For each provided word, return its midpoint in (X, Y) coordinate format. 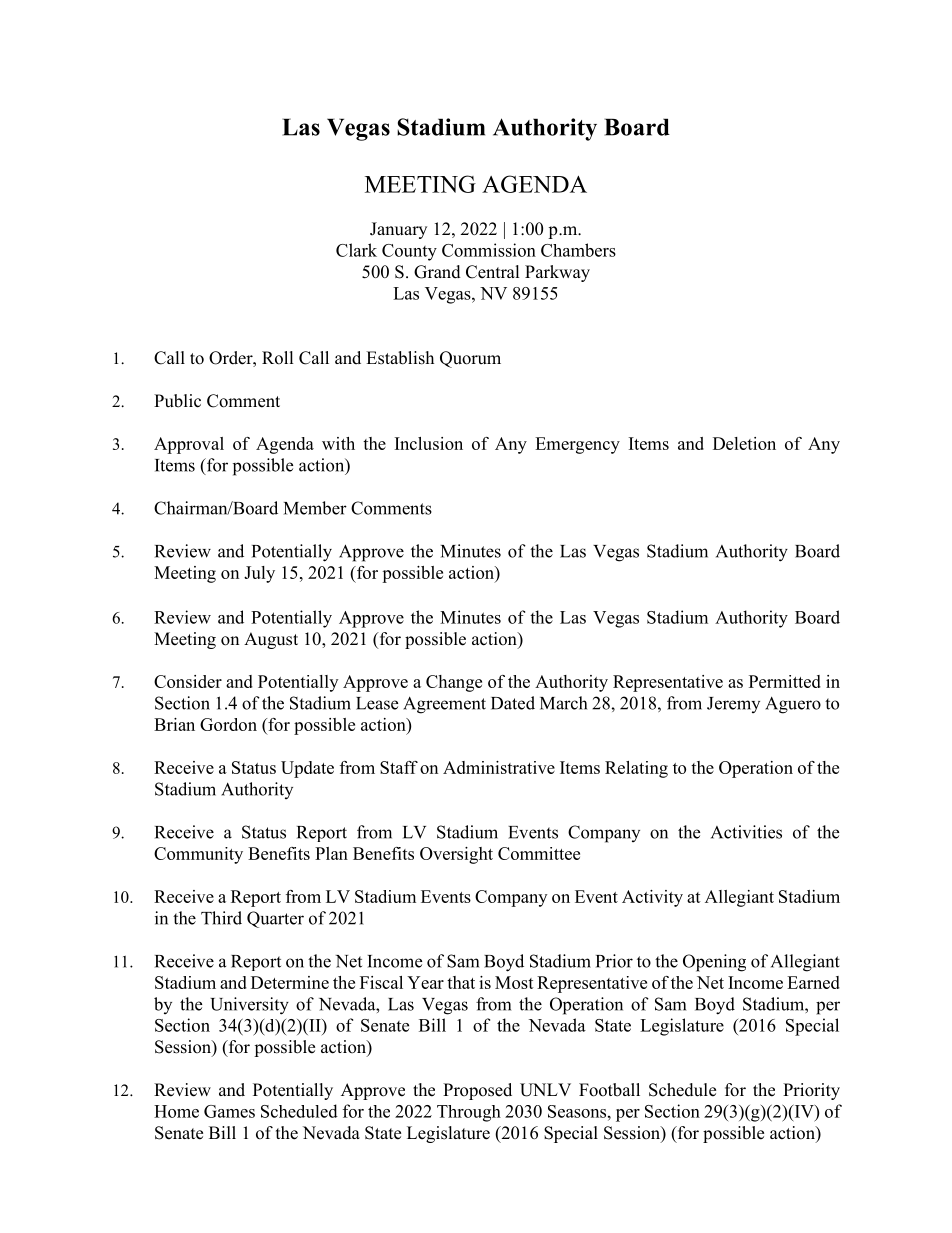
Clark (356, 250)
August (271, 640)
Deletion (744, 443)
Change (454, 683)
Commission (489, 250)
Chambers (578, 250)
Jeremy (733, 705)
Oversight (456, 855)
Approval (189, 445)
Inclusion (429, 443)
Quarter (275, 919)
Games (229, 1111)
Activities (746, 832)
